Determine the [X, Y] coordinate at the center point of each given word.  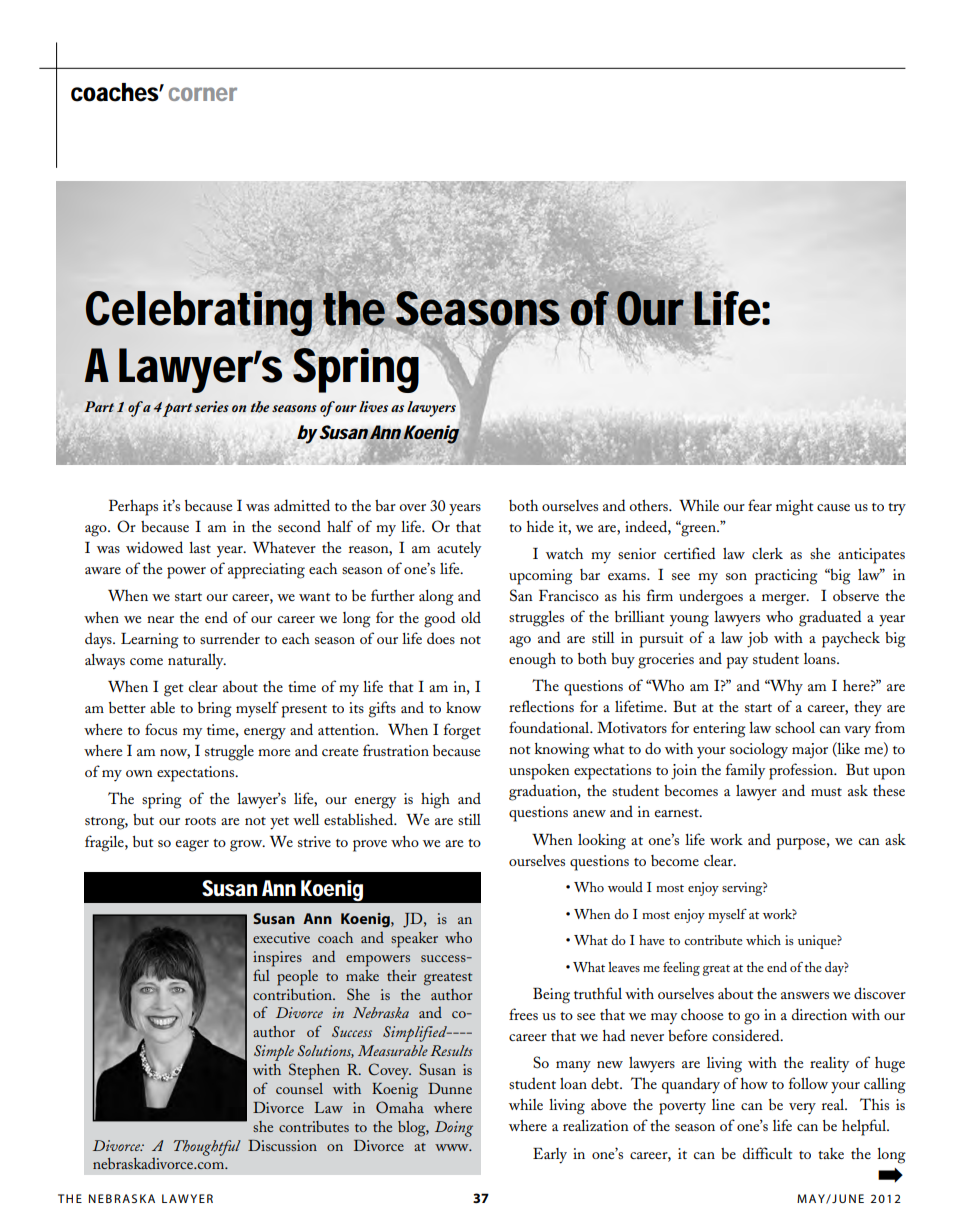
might [795, 508]
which [763, 940]
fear [760, 505]
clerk [767, 553]
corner [203, 94]
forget [462, 731]
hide [540, 526]
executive [281, 937]
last [200, 547]
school [795, 727]
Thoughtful [207, 1148]
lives [373, 406]
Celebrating [199, 313]
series [212, 406]
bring [215, 710]
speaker [414, 940]
